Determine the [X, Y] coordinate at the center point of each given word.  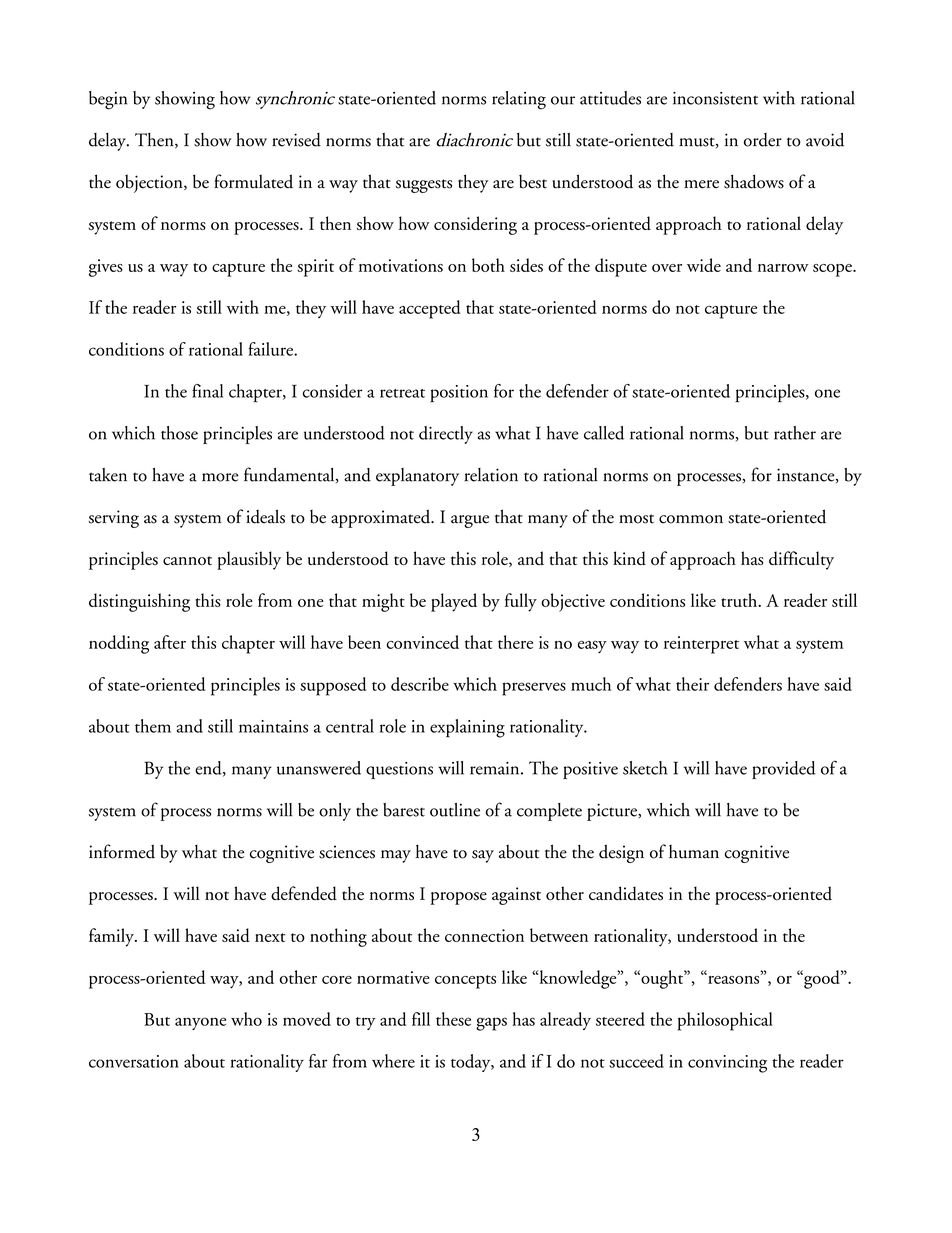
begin [108, 100]
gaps [491, 1024]
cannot [187, 560]
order [763, 140]
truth [740, 600]
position [459, 394]
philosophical [725, 1021]
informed [122, 851]
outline [455, 810]
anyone [200, 1023]
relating [519, 100]
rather [795, 433]
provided [784, 770]
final [207, 391]
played [454, 602]
